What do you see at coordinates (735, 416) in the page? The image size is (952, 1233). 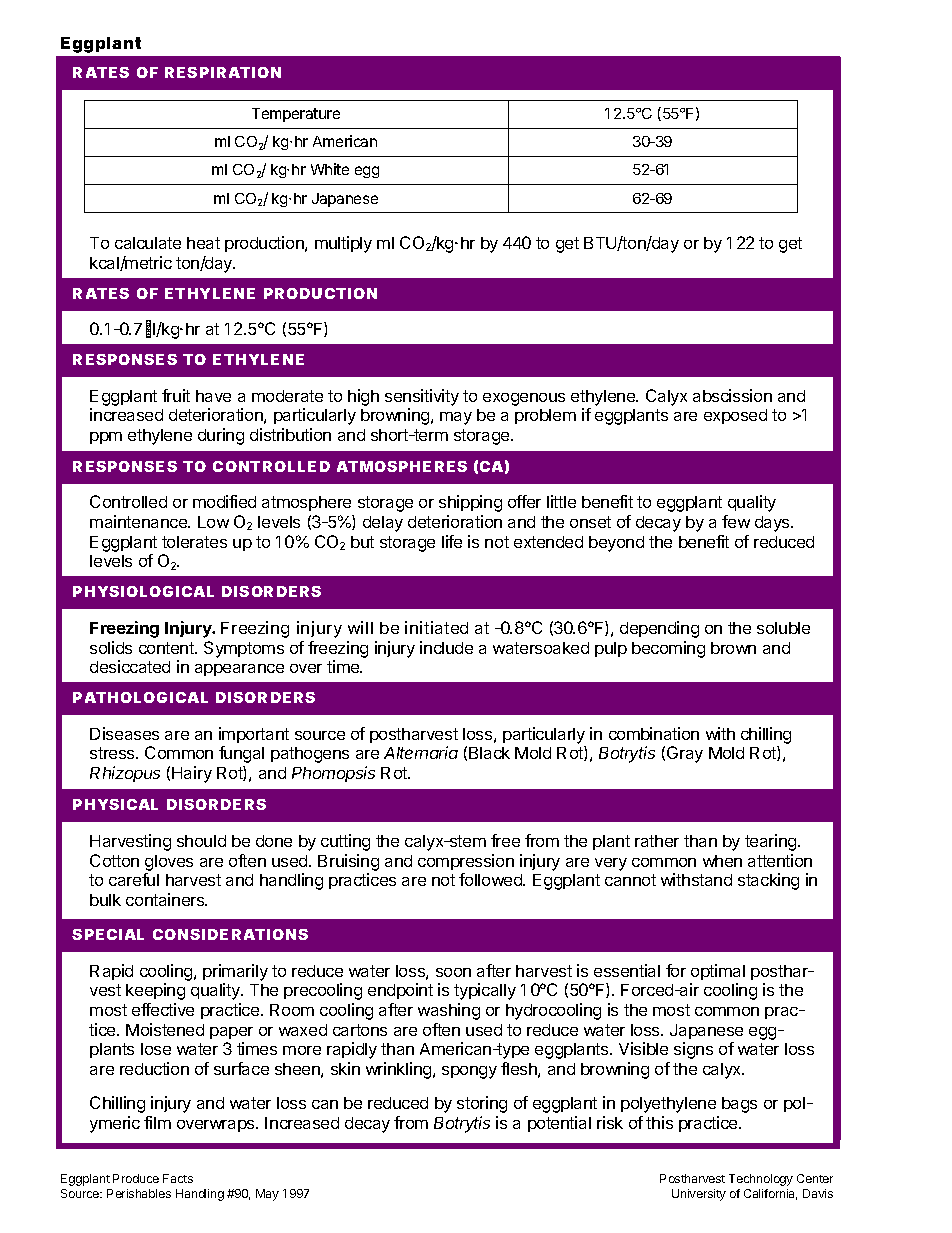 I see `exposed` at bounding box center [735, 416].
